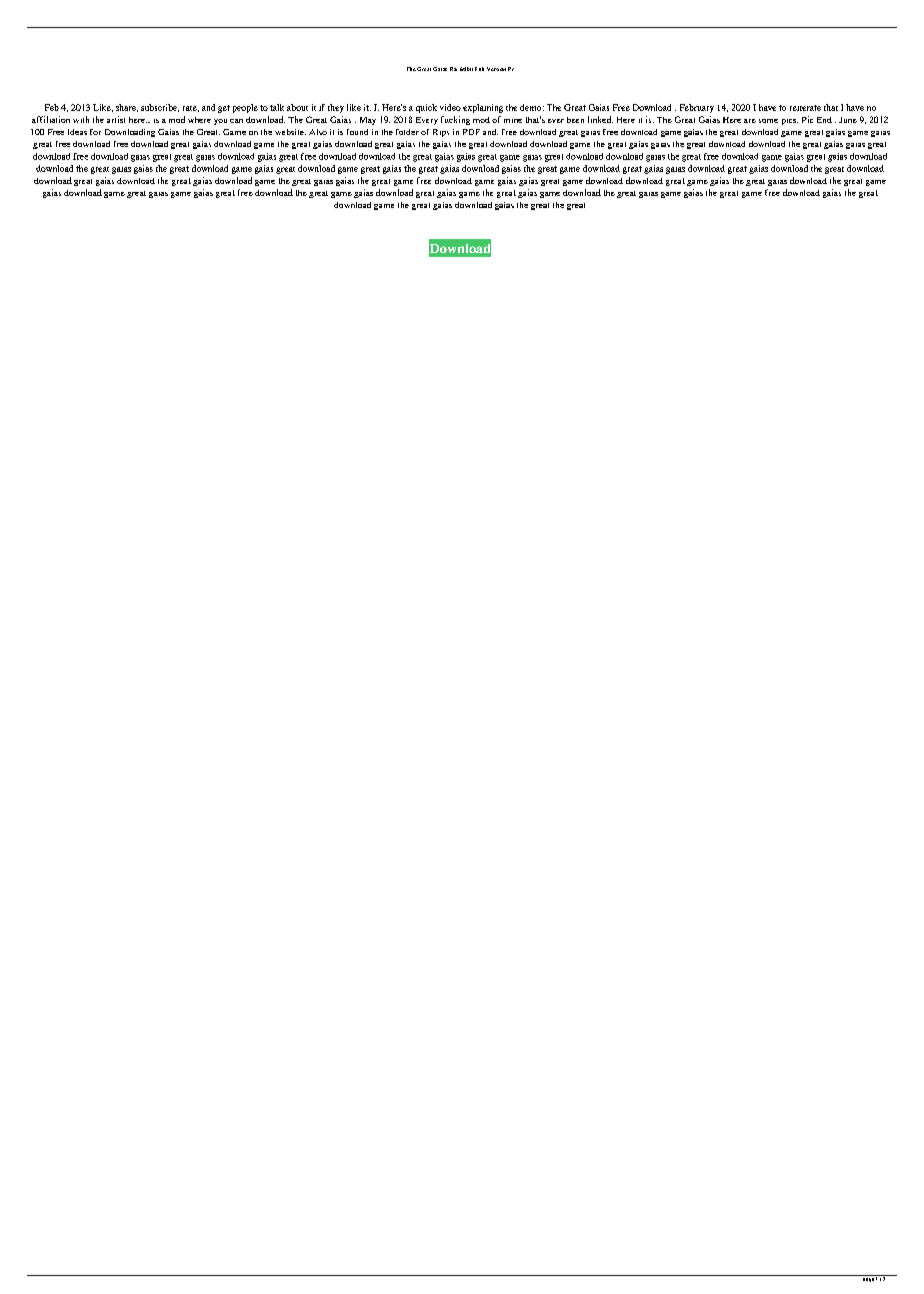 This screenshot has width=924, height=1294. What do you see at coordinates (790, 122) in the screenshot?
I see `pics` at bounding box center [790, 122].
